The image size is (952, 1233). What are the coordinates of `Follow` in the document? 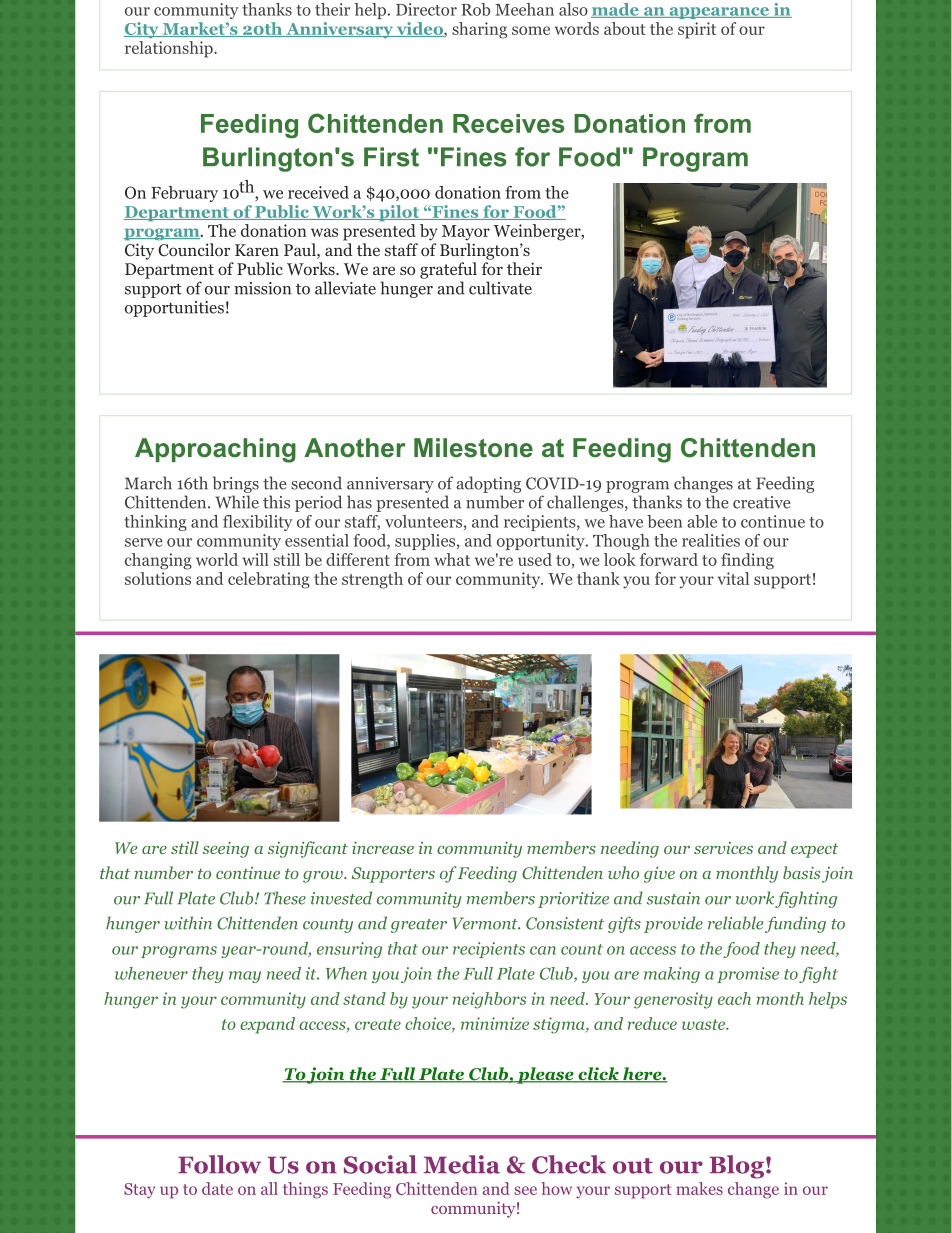 It's located at (219, 1164).
